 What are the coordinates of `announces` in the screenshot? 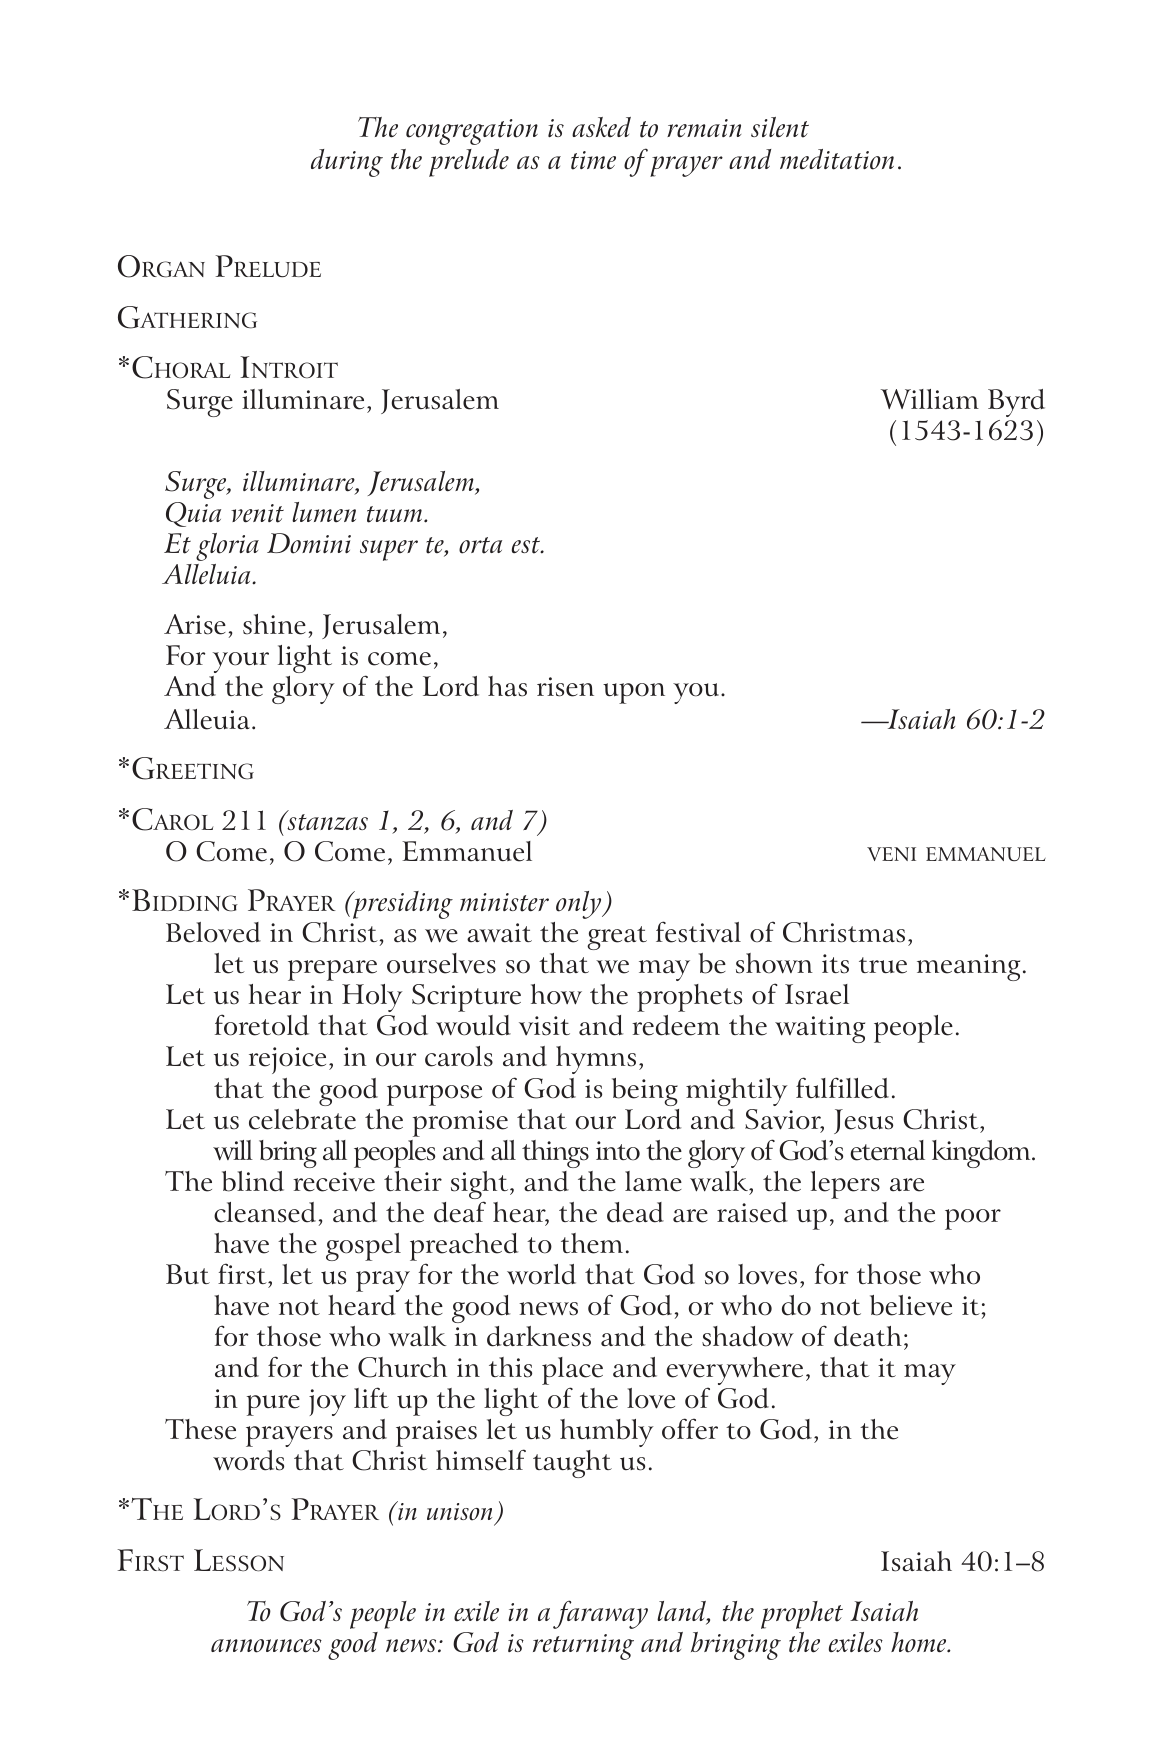 It's located at (266, 1646).
